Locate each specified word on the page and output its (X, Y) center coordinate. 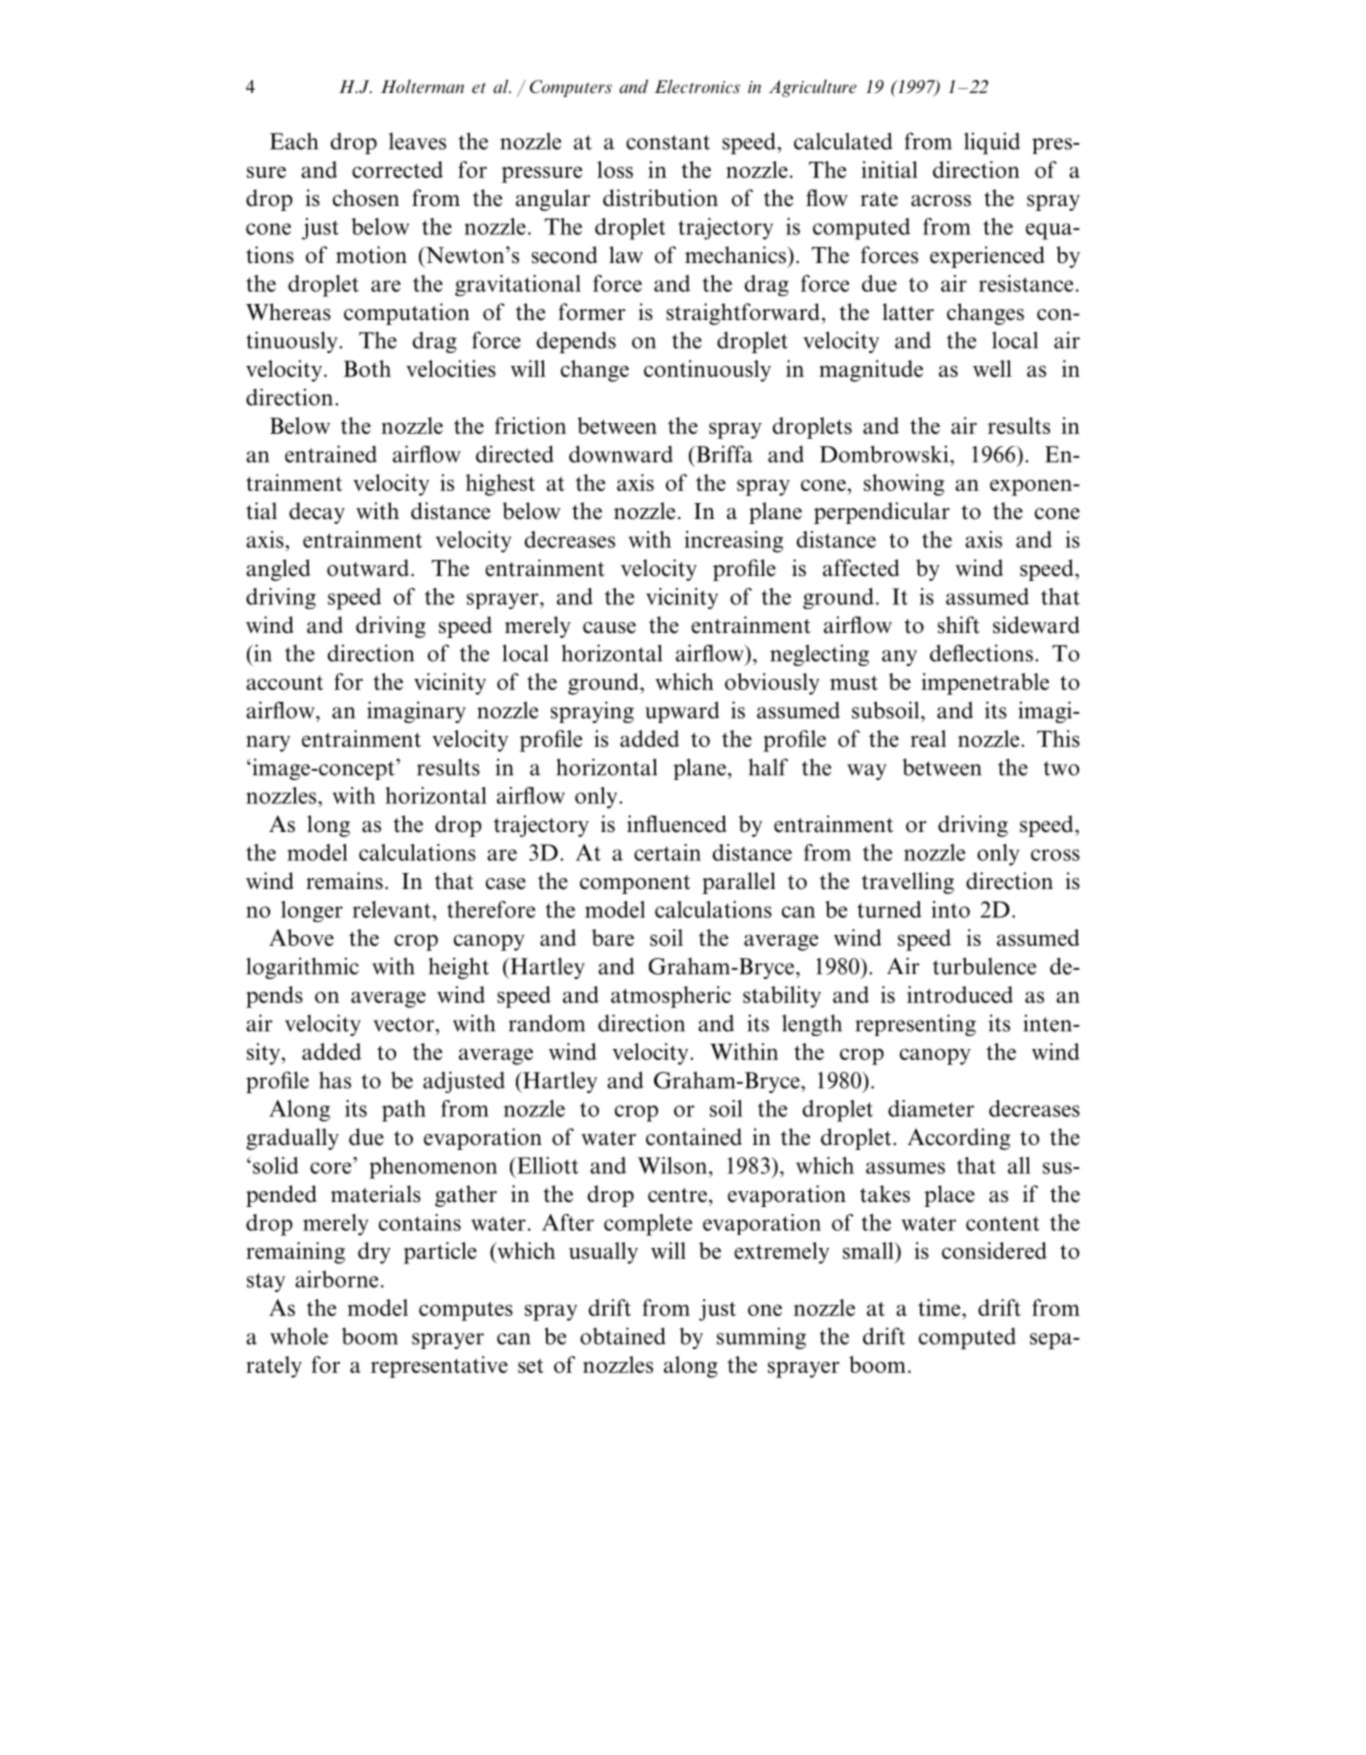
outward (369, 568)
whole (299, 1336)
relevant (393, 909)
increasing (733, 542)
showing (904, 485)
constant (668, 142)
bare (613, 937)
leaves (417, 141)
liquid (992, 143)
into (950, 909)
